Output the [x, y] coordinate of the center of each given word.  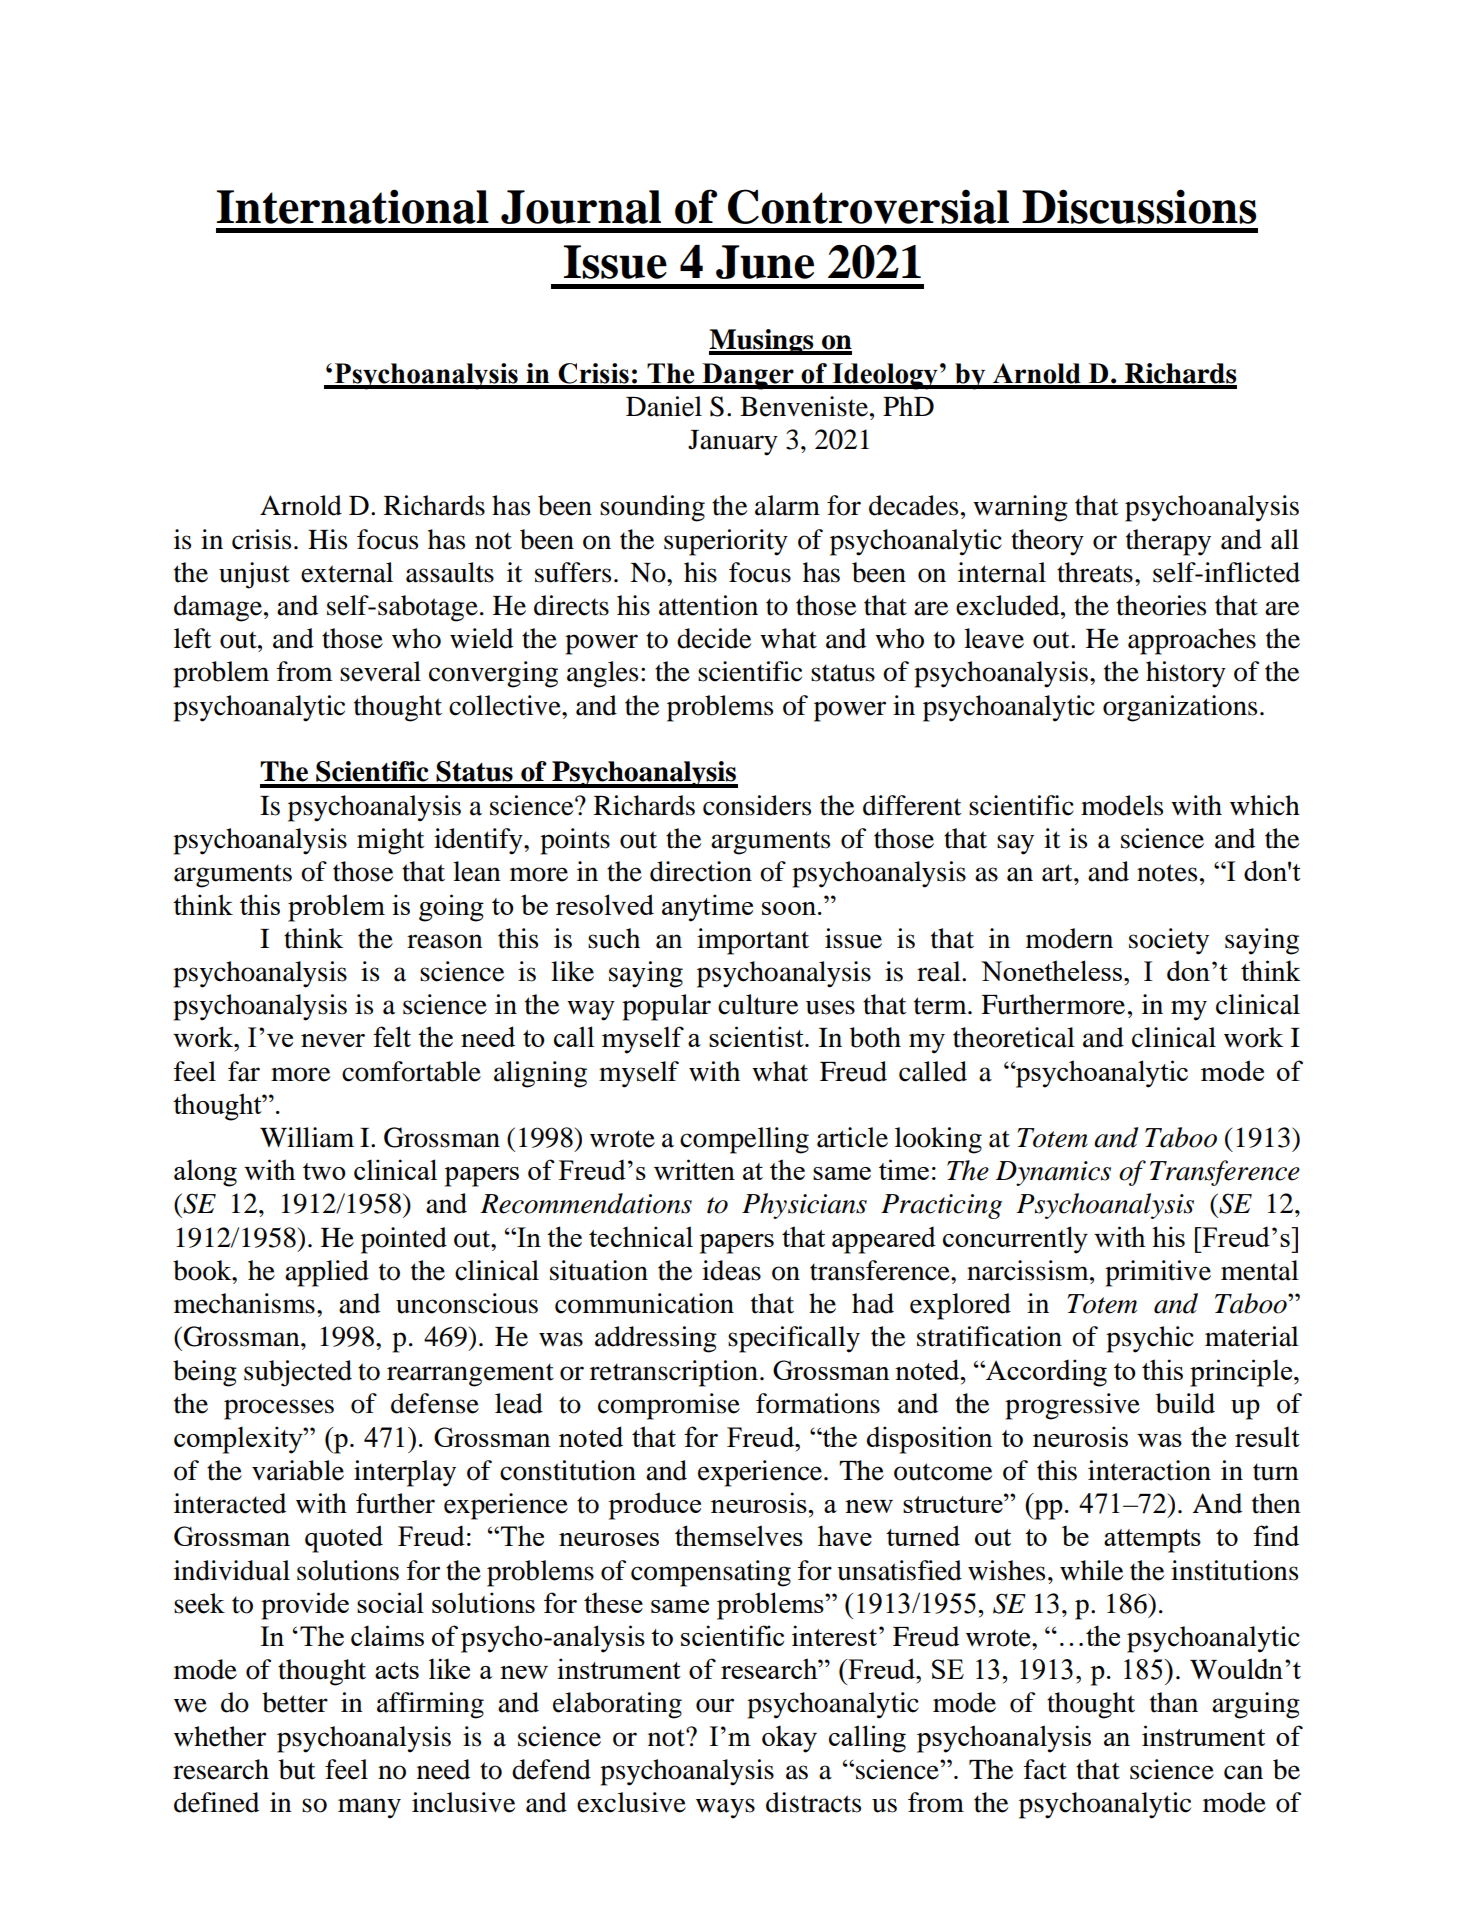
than [1174, 1702]
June [765, 262]
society [1169, 941]
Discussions [1139, 206]
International [353, 206]
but [297, 1769]
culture [758, 1004]
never [333, 1040]
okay [789, 1739]
